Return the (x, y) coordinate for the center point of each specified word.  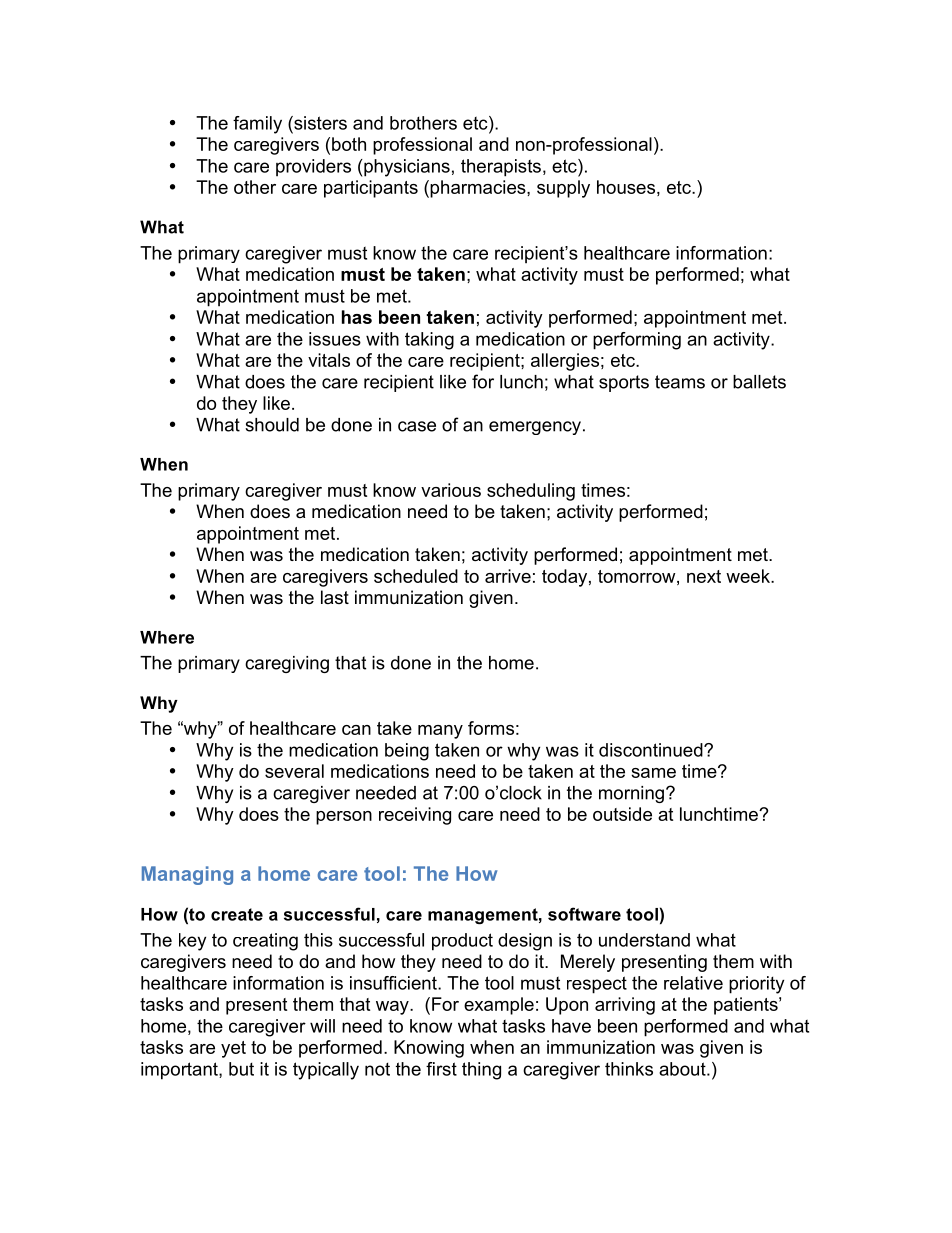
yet (233, 1049)
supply (563, 189)
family (257, 125)
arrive (508, 576)
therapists (501, 168)
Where (167, 637)
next (704, 576)
